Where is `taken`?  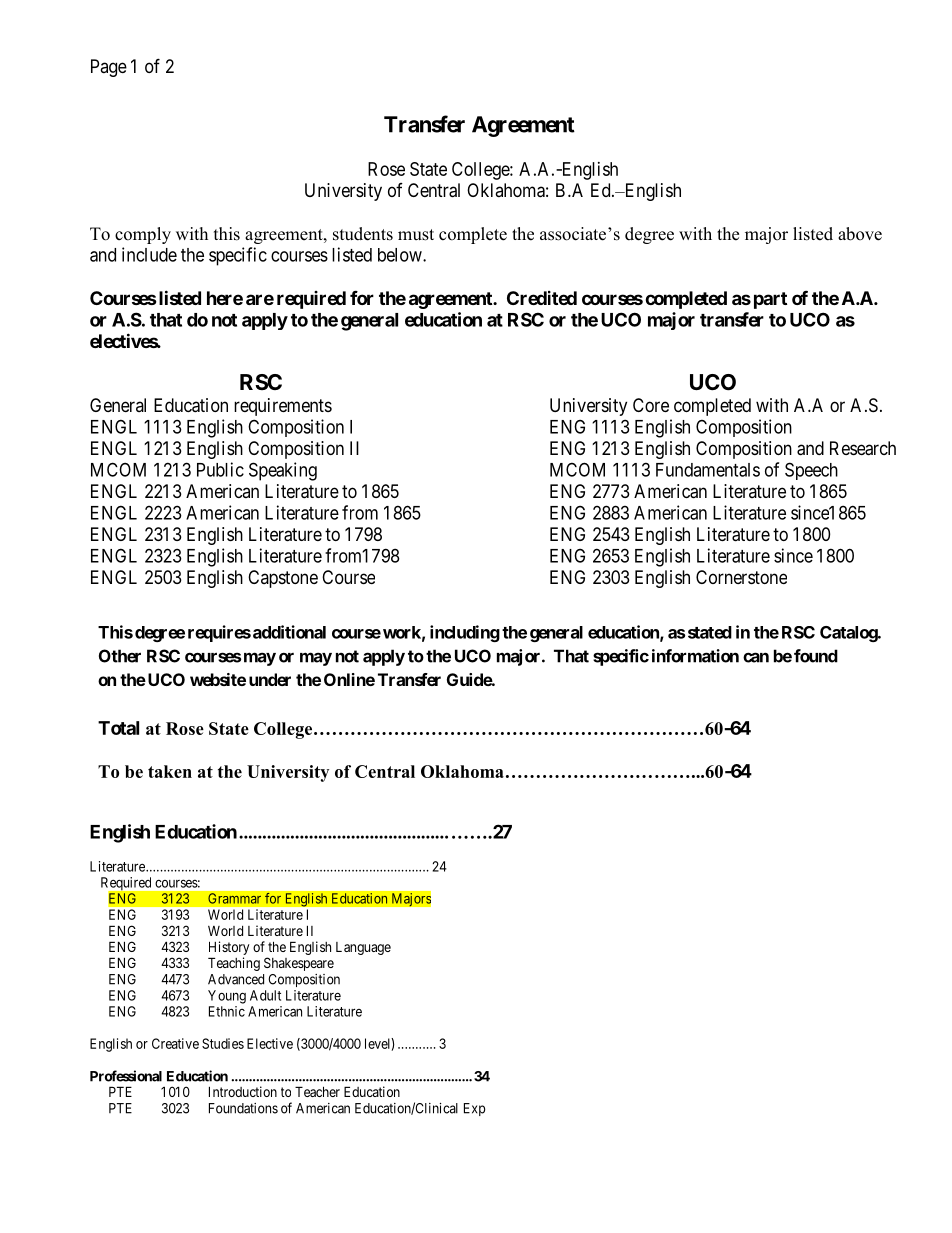 taken is located at coordinates (170, 771).
